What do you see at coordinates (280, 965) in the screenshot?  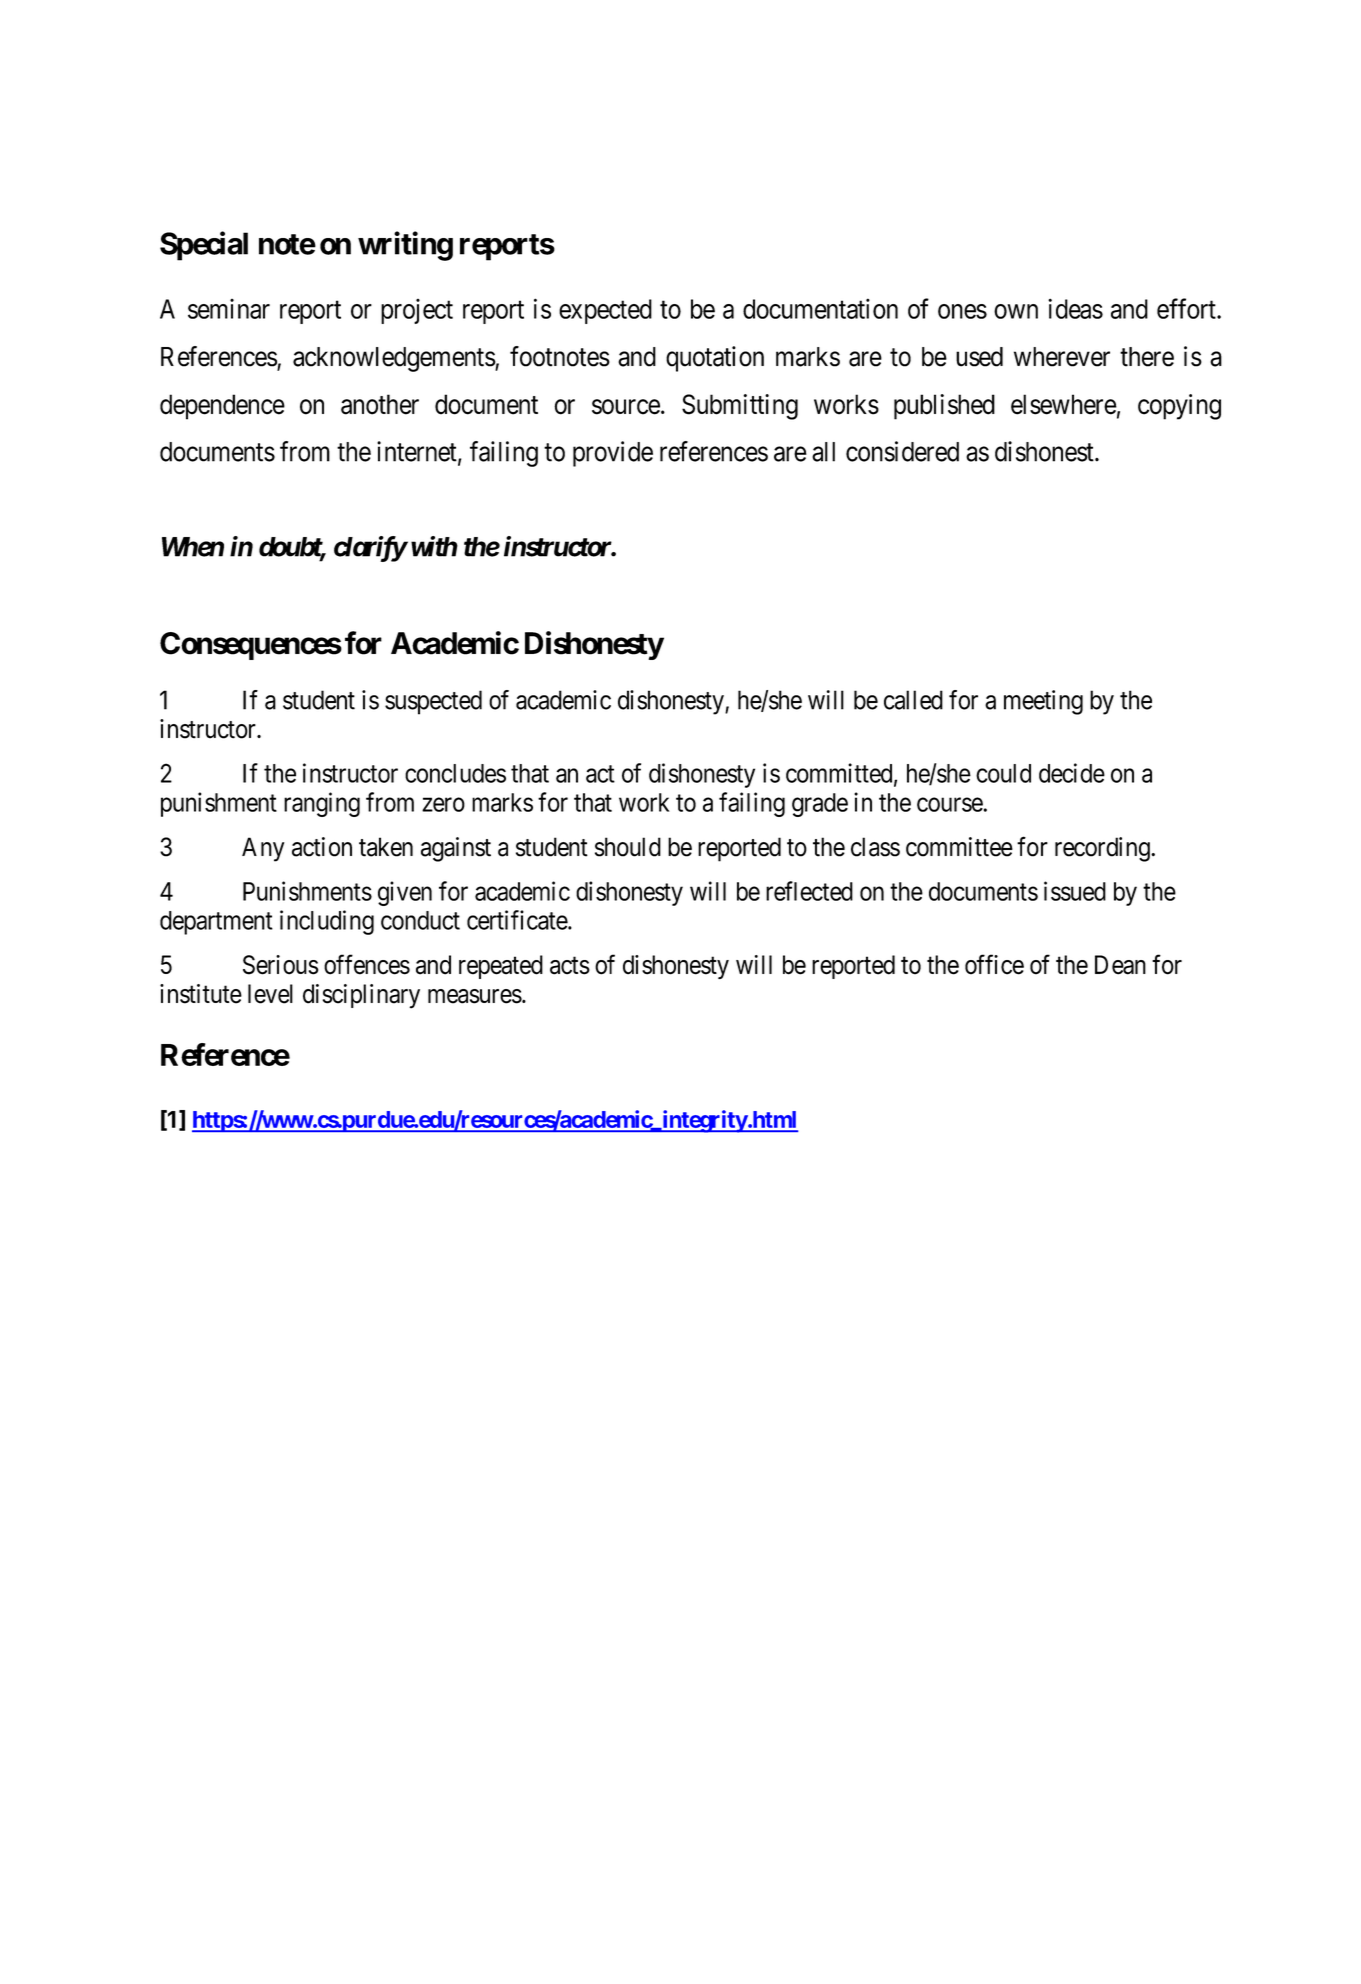 I see `Serious` at bounding box center [280, 965].
